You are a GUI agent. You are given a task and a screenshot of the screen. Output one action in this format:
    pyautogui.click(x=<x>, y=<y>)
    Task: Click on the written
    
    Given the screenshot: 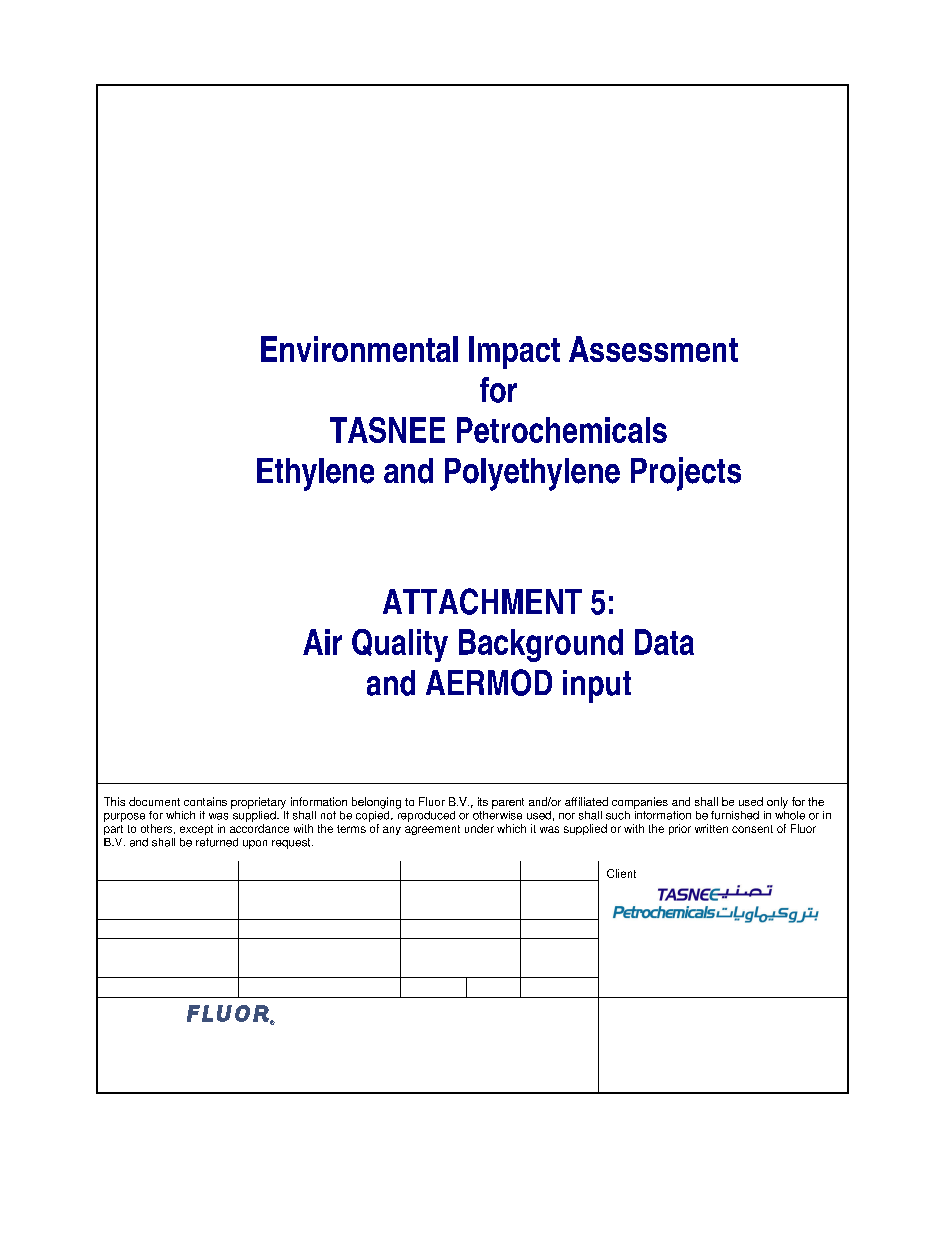 What is the action you would take?
    pyautogui.click(x=711, y=828)
